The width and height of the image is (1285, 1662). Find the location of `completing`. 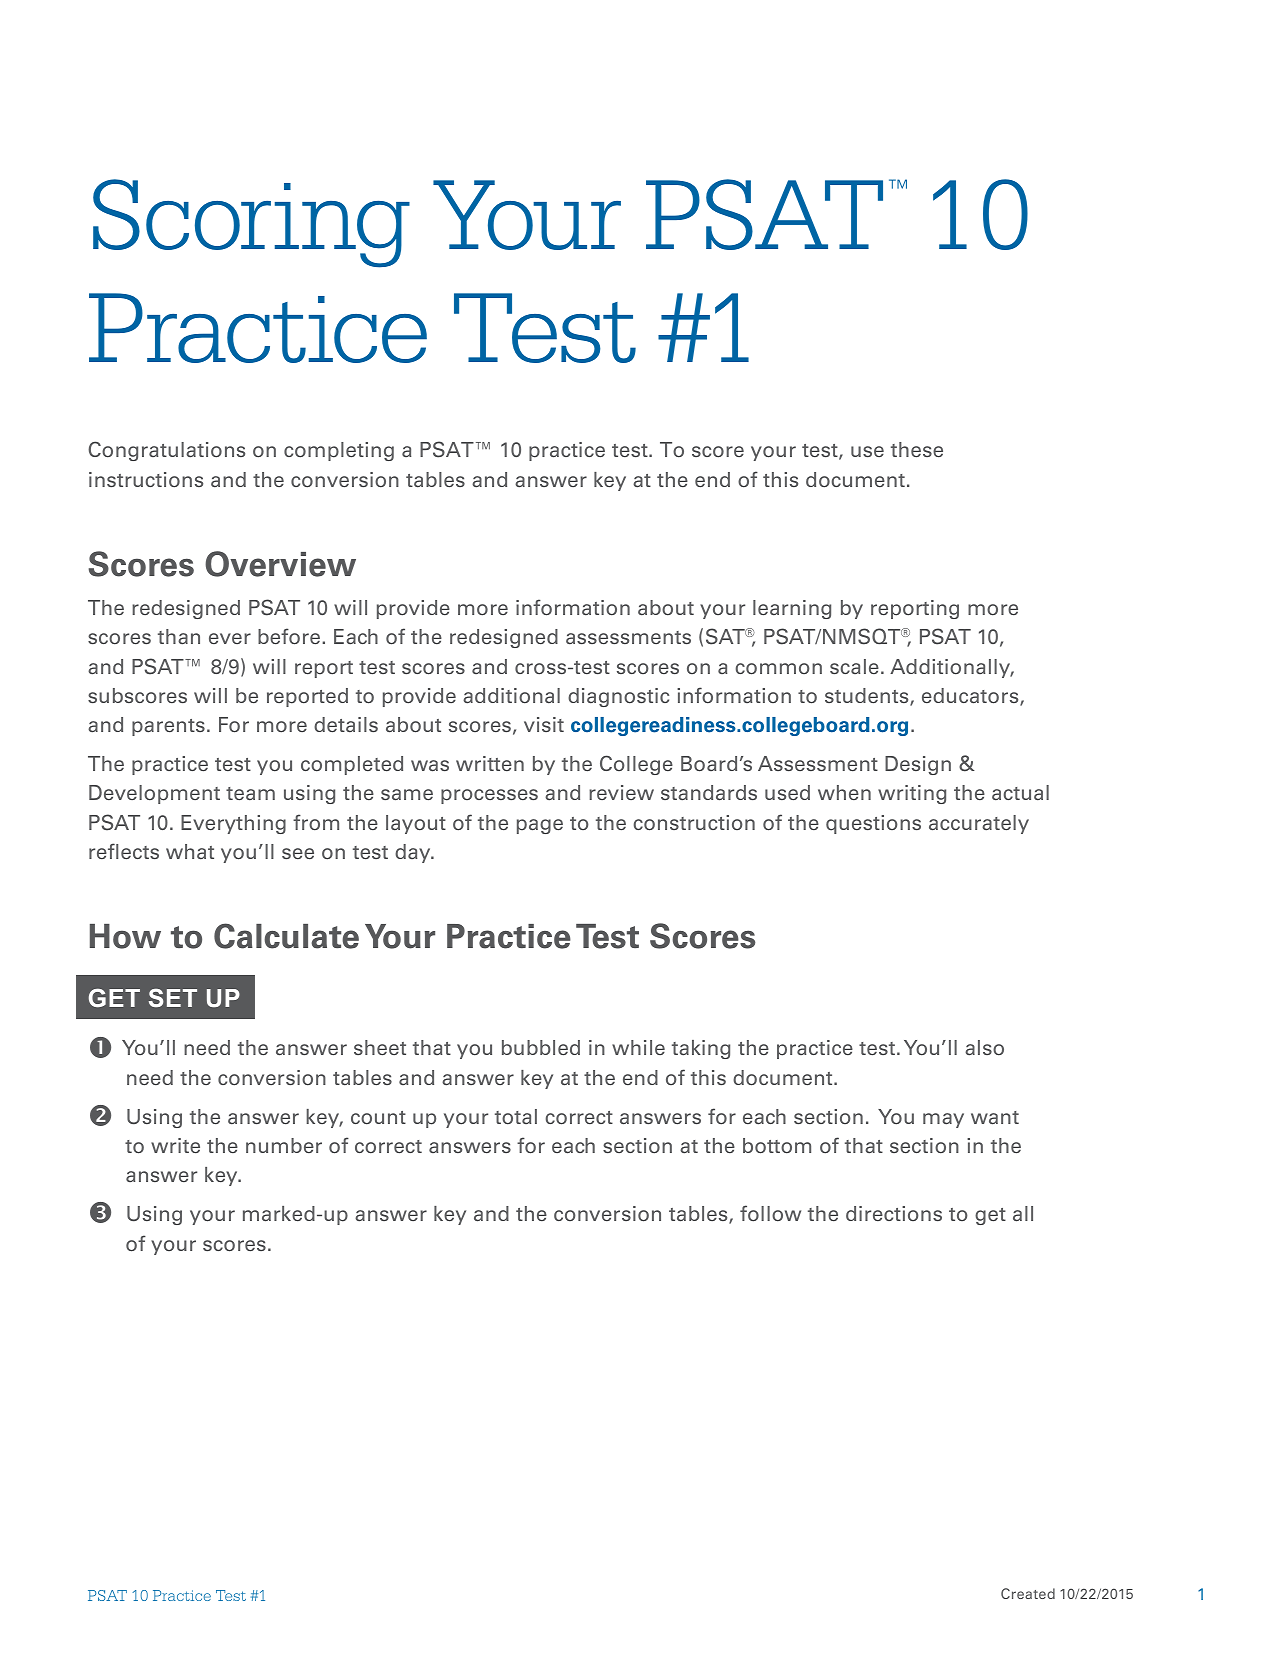

completing is located at coordinates (339, 451).
